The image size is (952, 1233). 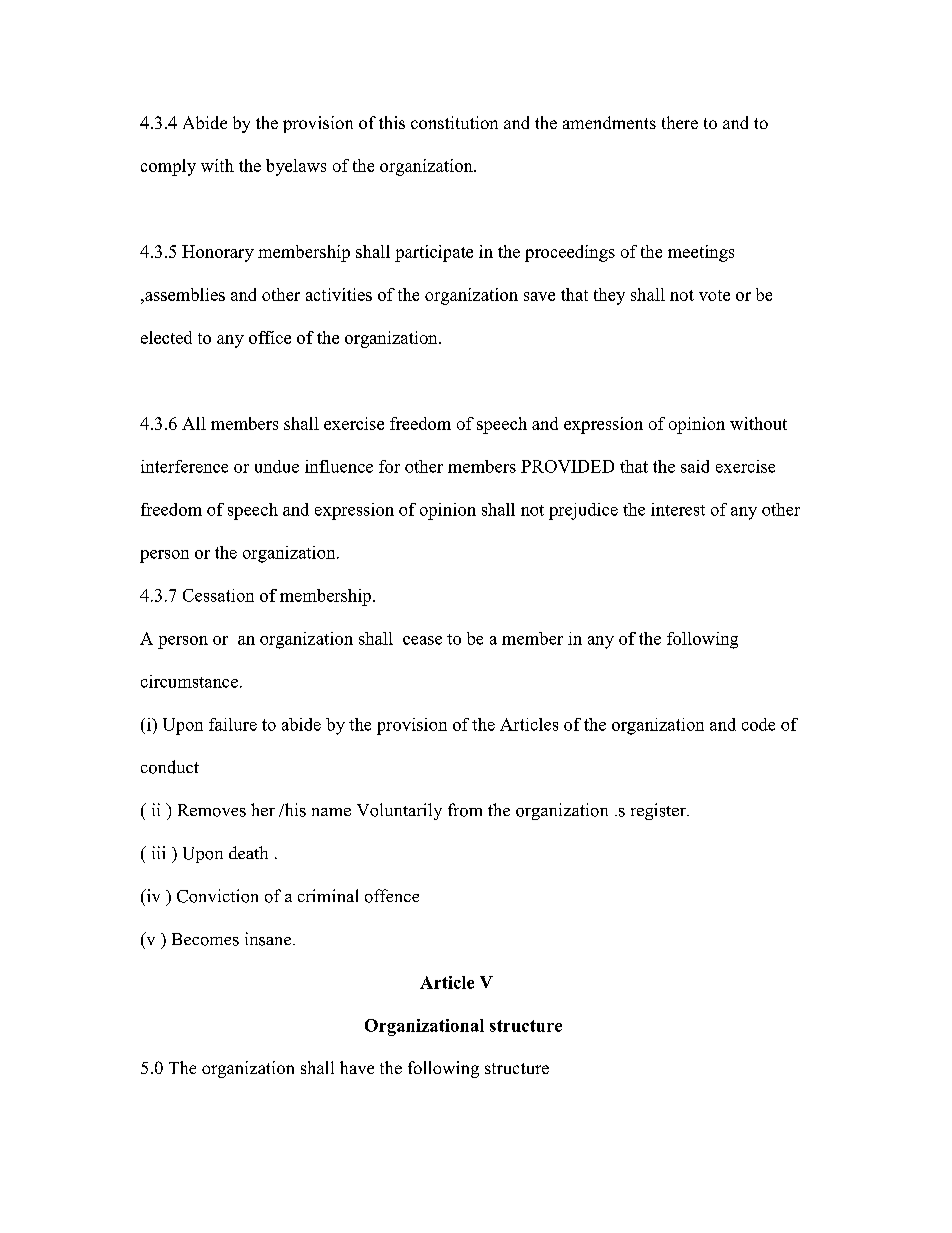 What do you see at coordinates (422, 640) in the screenshot?
I see `cease` at bounding box center [422, 640].
